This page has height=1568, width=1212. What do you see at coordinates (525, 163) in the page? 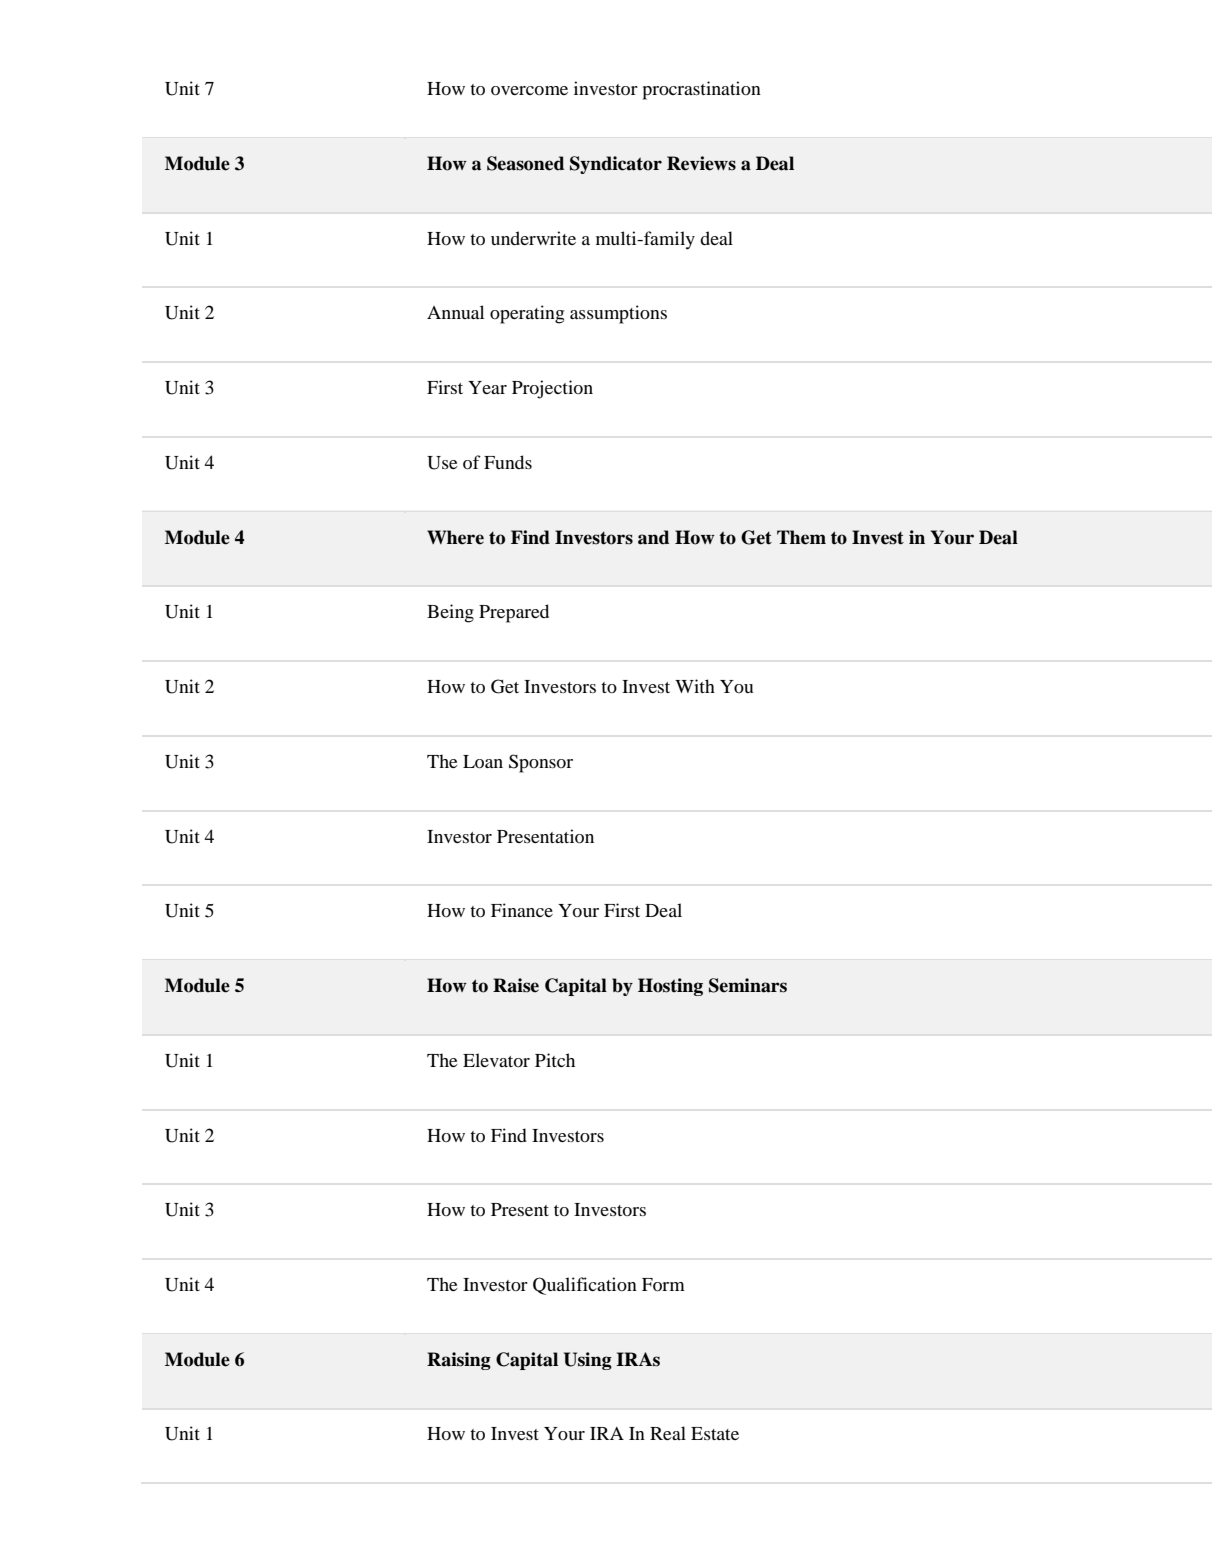
I see `Seasoned` at bounding box center [525, 163].
